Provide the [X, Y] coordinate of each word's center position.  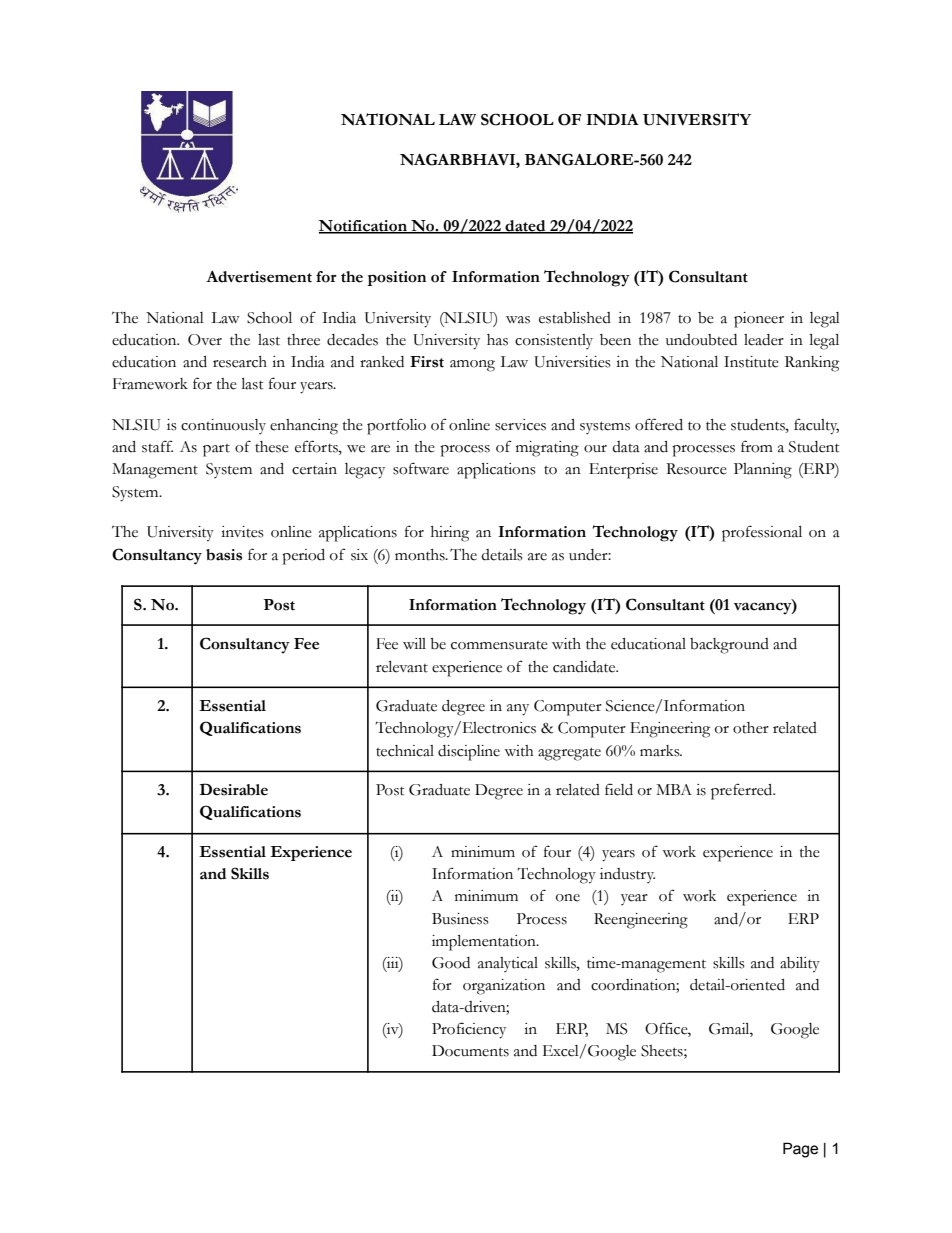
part [216, 450]
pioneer [759, 320]
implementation [485, 943]
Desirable [233, 789]
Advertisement [259, 277]
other [751, 728]
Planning [763, 471]
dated [525, 227]
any [518, 710]
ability [800, 965]
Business [460, 919]
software [421, 468]
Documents [470, 1051]
